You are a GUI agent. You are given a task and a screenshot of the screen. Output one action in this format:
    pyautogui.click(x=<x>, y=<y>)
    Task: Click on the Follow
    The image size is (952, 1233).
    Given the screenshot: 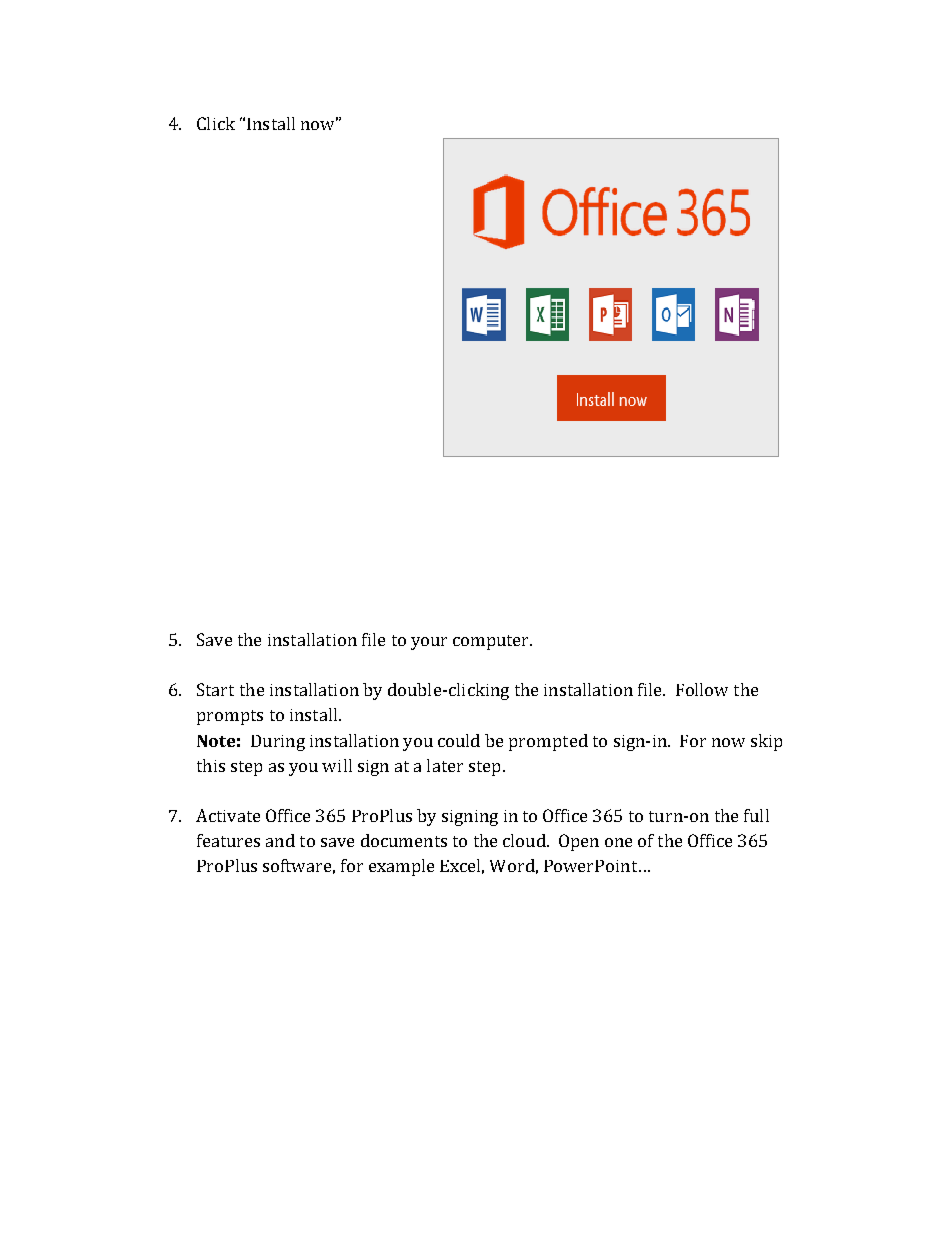 What is the action you would take?
    pyautogui.click(x=702, y=689)
